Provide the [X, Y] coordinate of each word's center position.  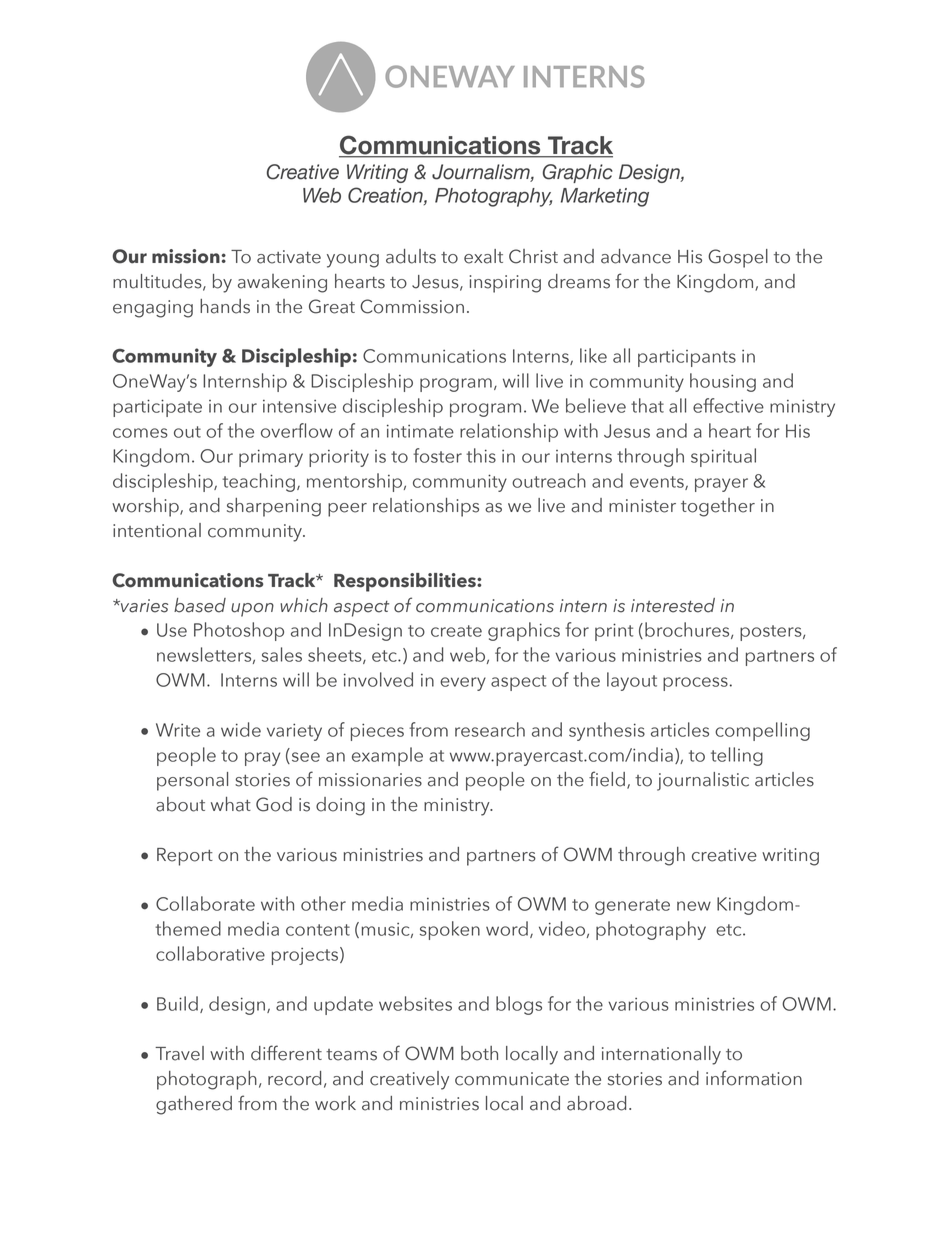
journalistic [703, 781]
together [718, 507]
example [387, 756]
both [479, 1053]
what [231, 804]
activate [289, 257]
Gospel [738, 258]
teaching [258, 482]
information [754, 1078]
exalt [483, 256]
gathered [194, 1105]
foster [437, 455]
